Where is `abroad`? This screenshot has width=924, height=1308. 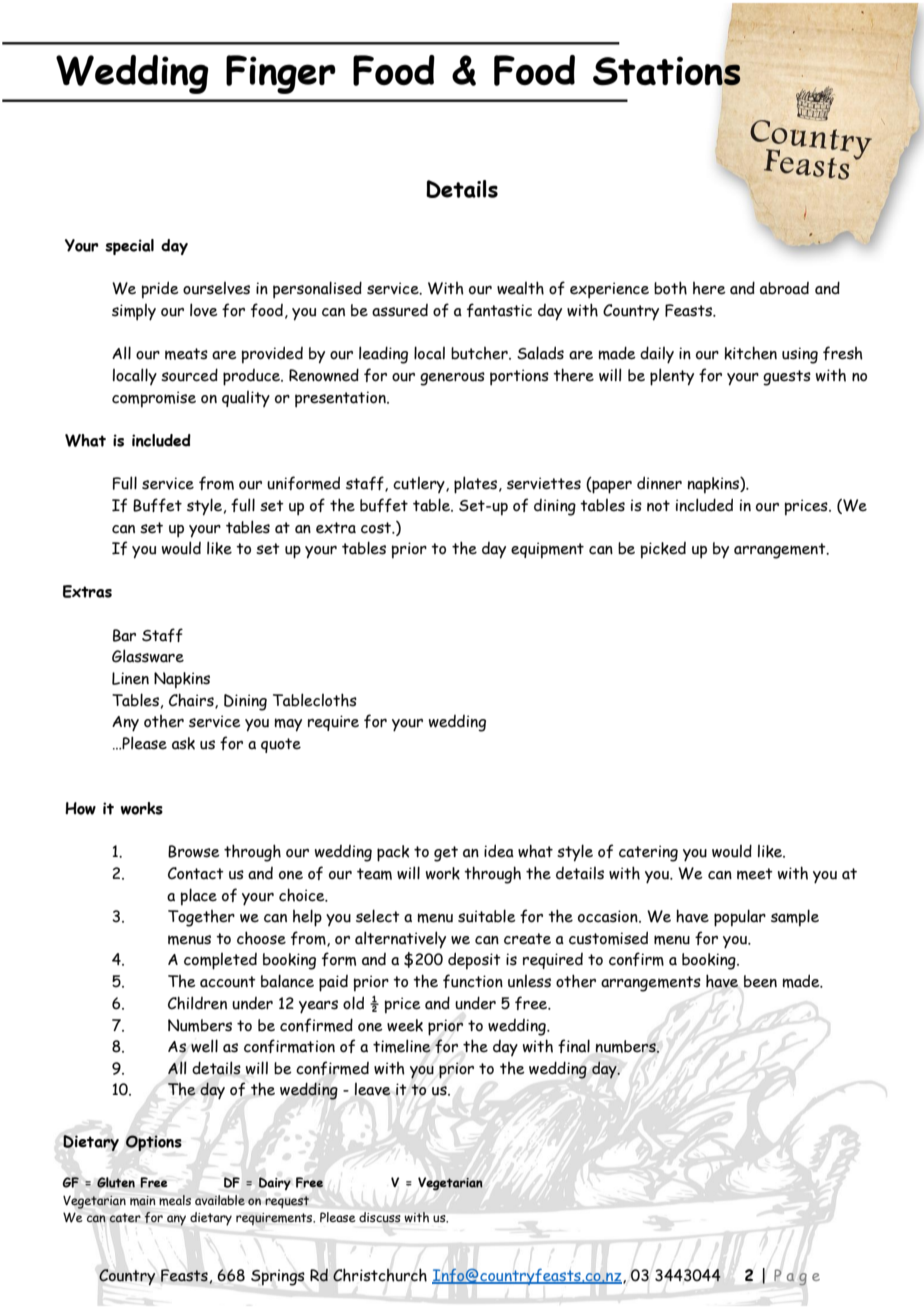 abroad is located at coordinates (784, 288).
